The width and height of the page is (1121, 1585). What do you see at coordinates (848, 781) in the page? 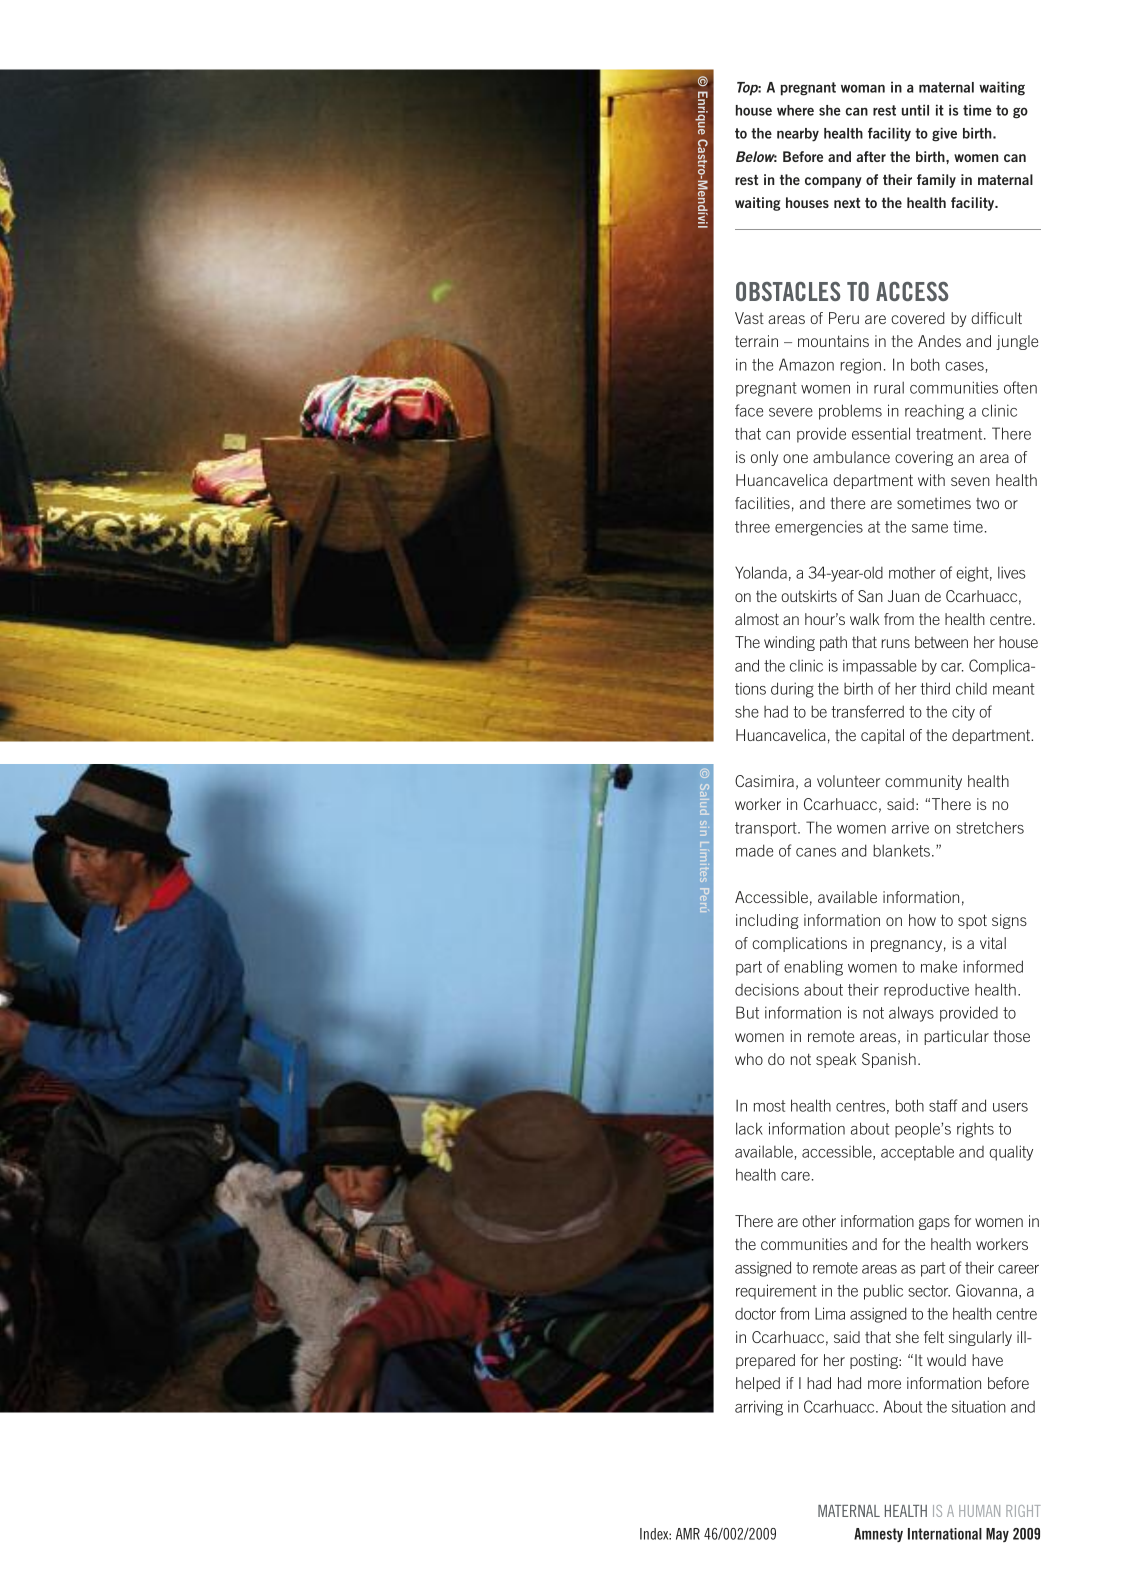
I see `volunteer` at bounding box center [848, 781].
